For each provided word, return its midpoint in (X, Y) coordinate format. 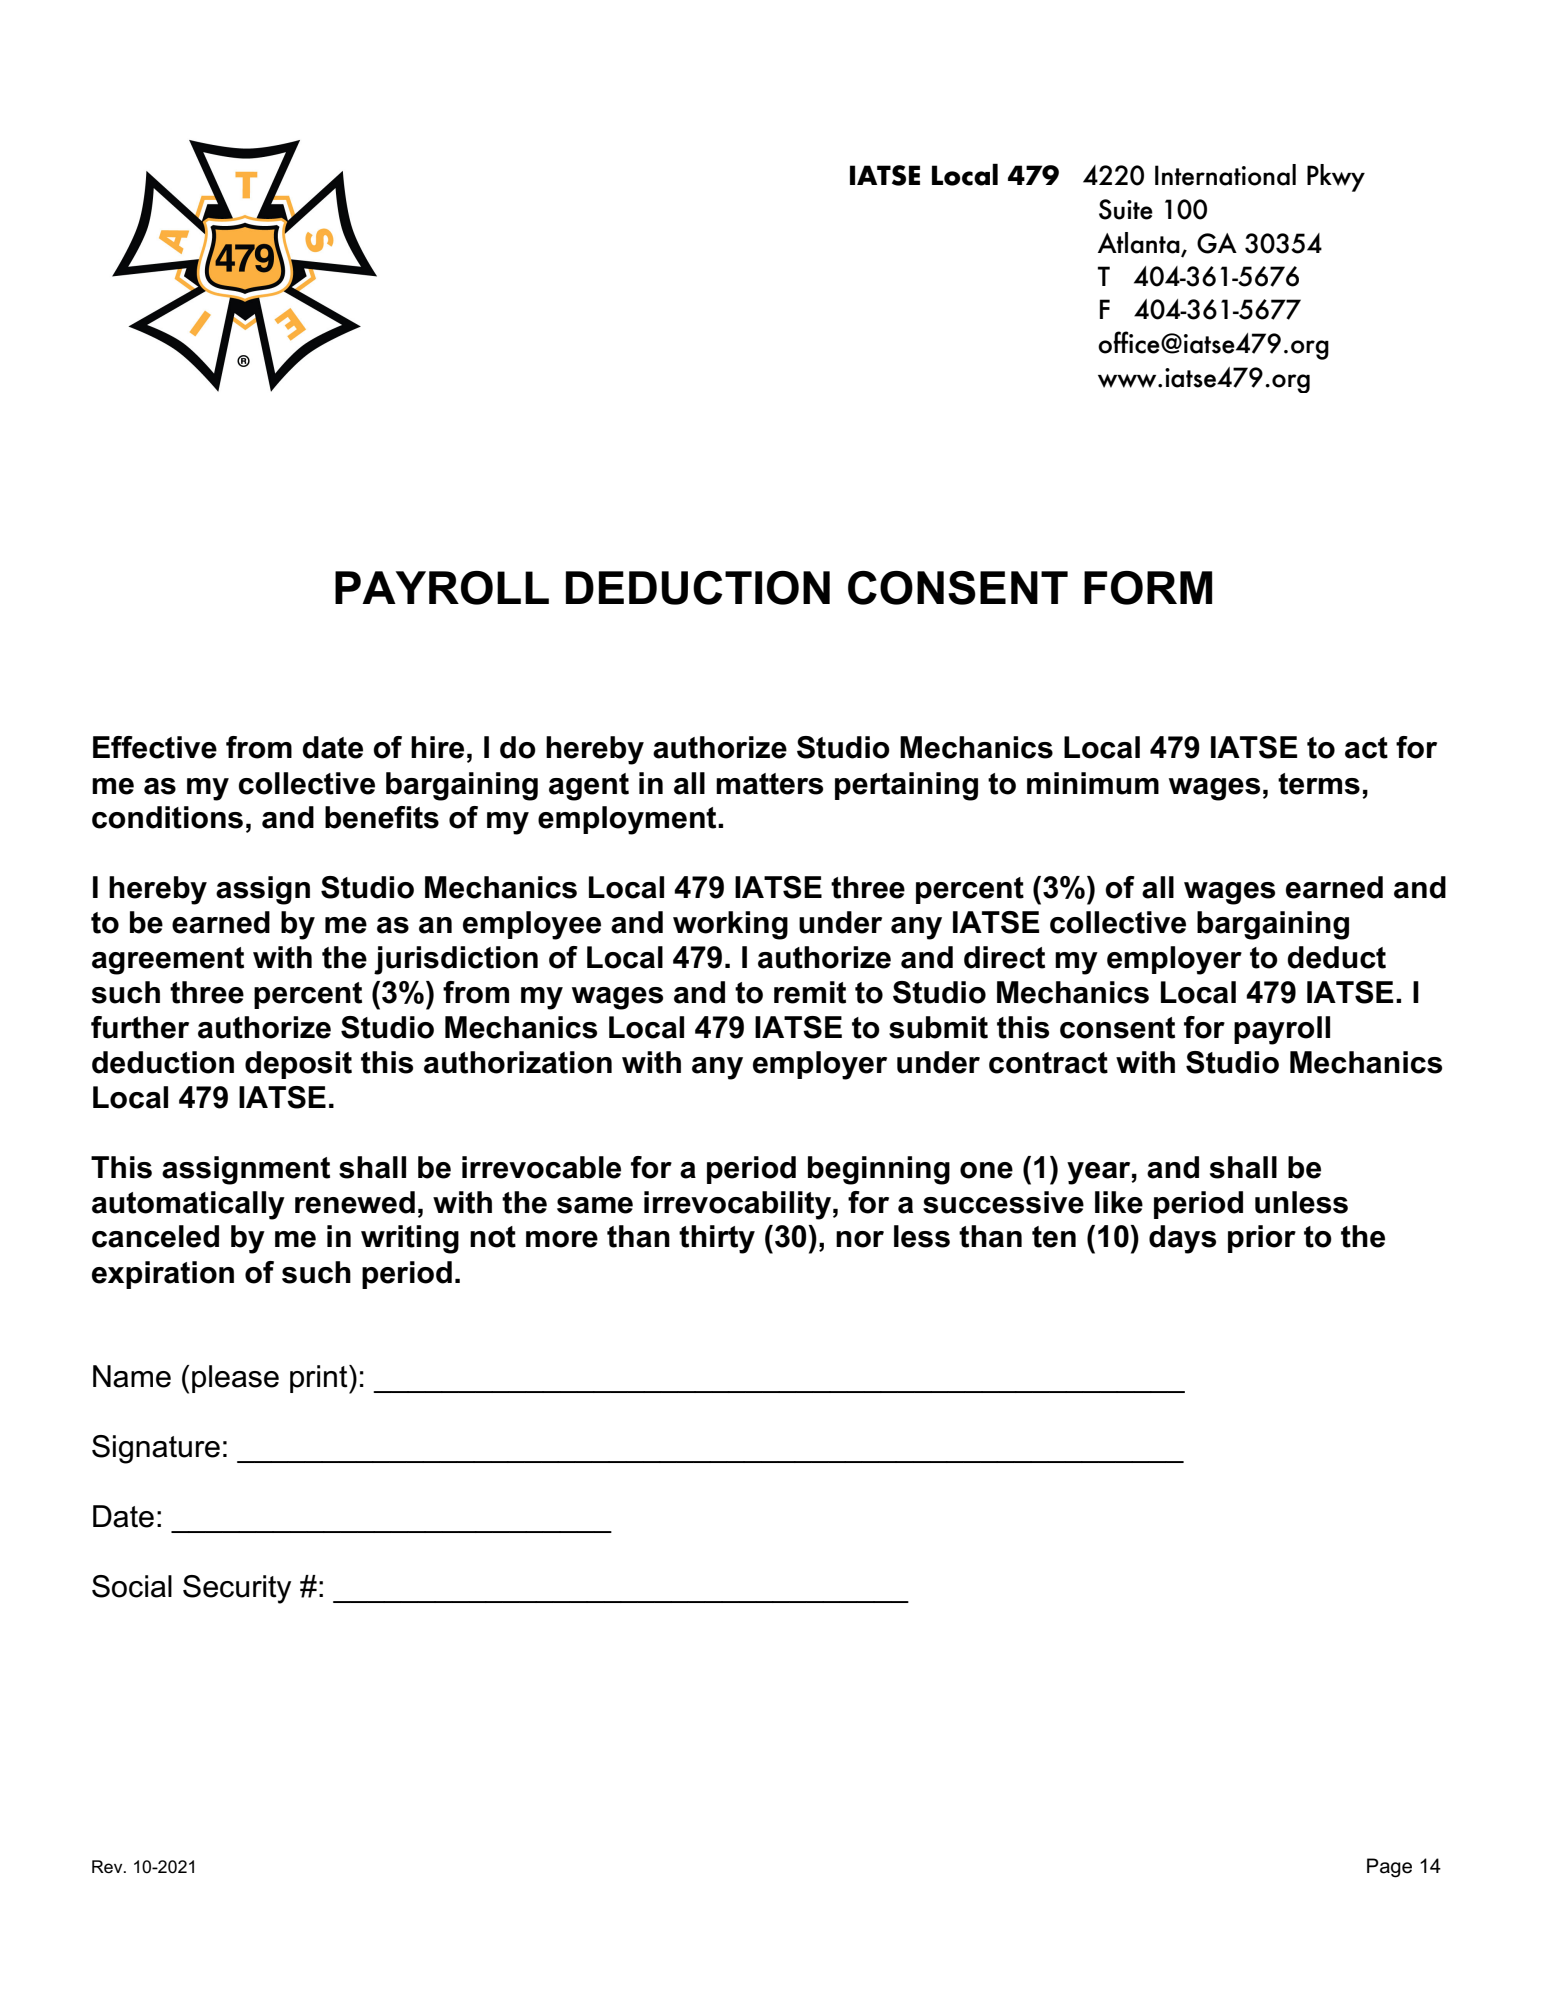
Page (1389, 1868)
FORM (1148, 588)
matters (769, 784)
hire (437, 747)
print (320, 1379)
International (1225, 175)
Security (237, 1589)
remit (810, 992)
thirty (717, 1239)
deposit (298, 1065)
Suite (1126, 209)
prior (1262, 1239)
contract (1048, 1063)
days (1182, 1239)
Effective (155, 747)
